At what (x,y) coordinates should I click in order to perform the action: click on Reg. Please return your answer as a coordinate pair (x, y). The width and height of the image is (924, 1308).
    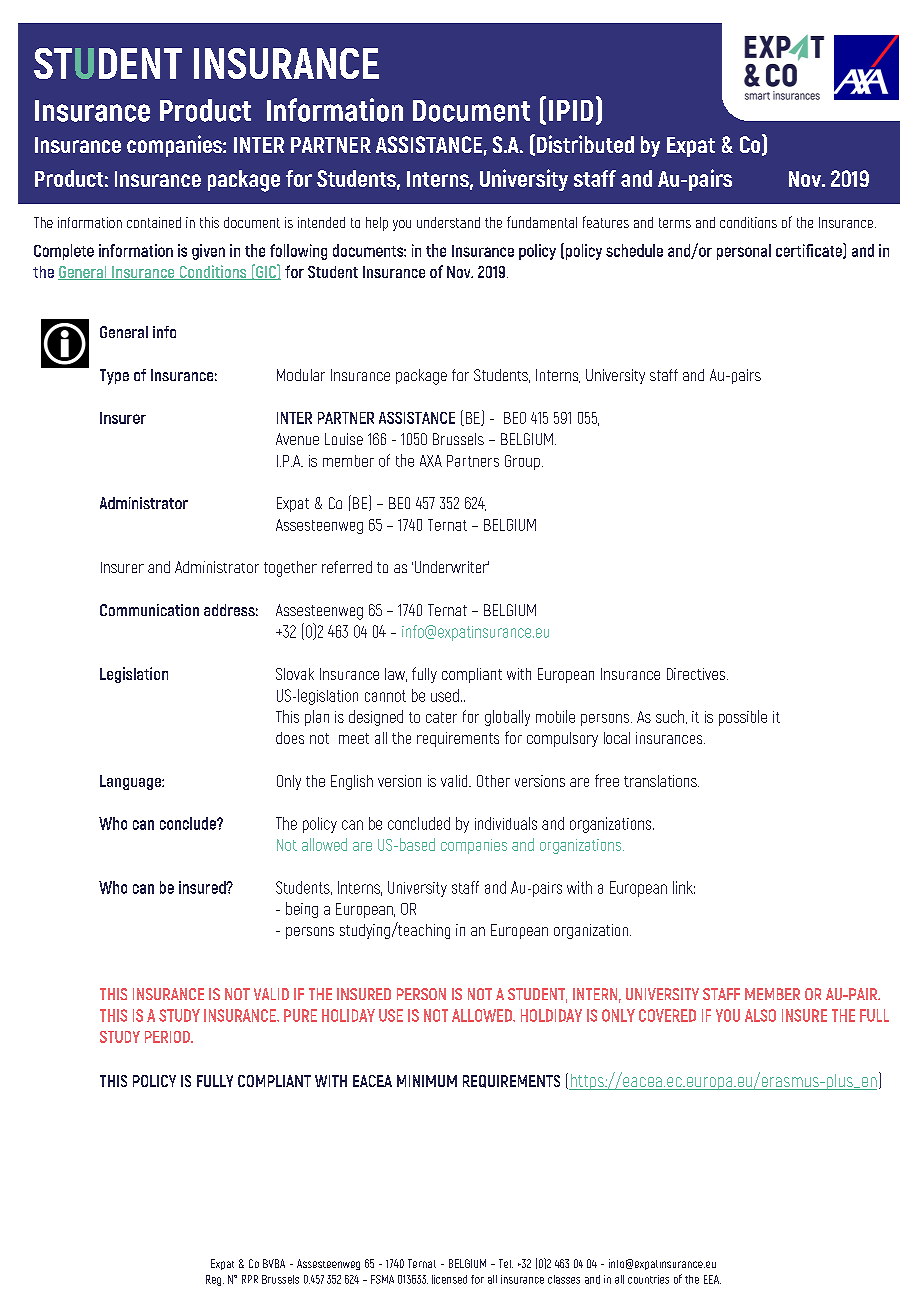
    Looking at the image, I should click on (215, 1280).
